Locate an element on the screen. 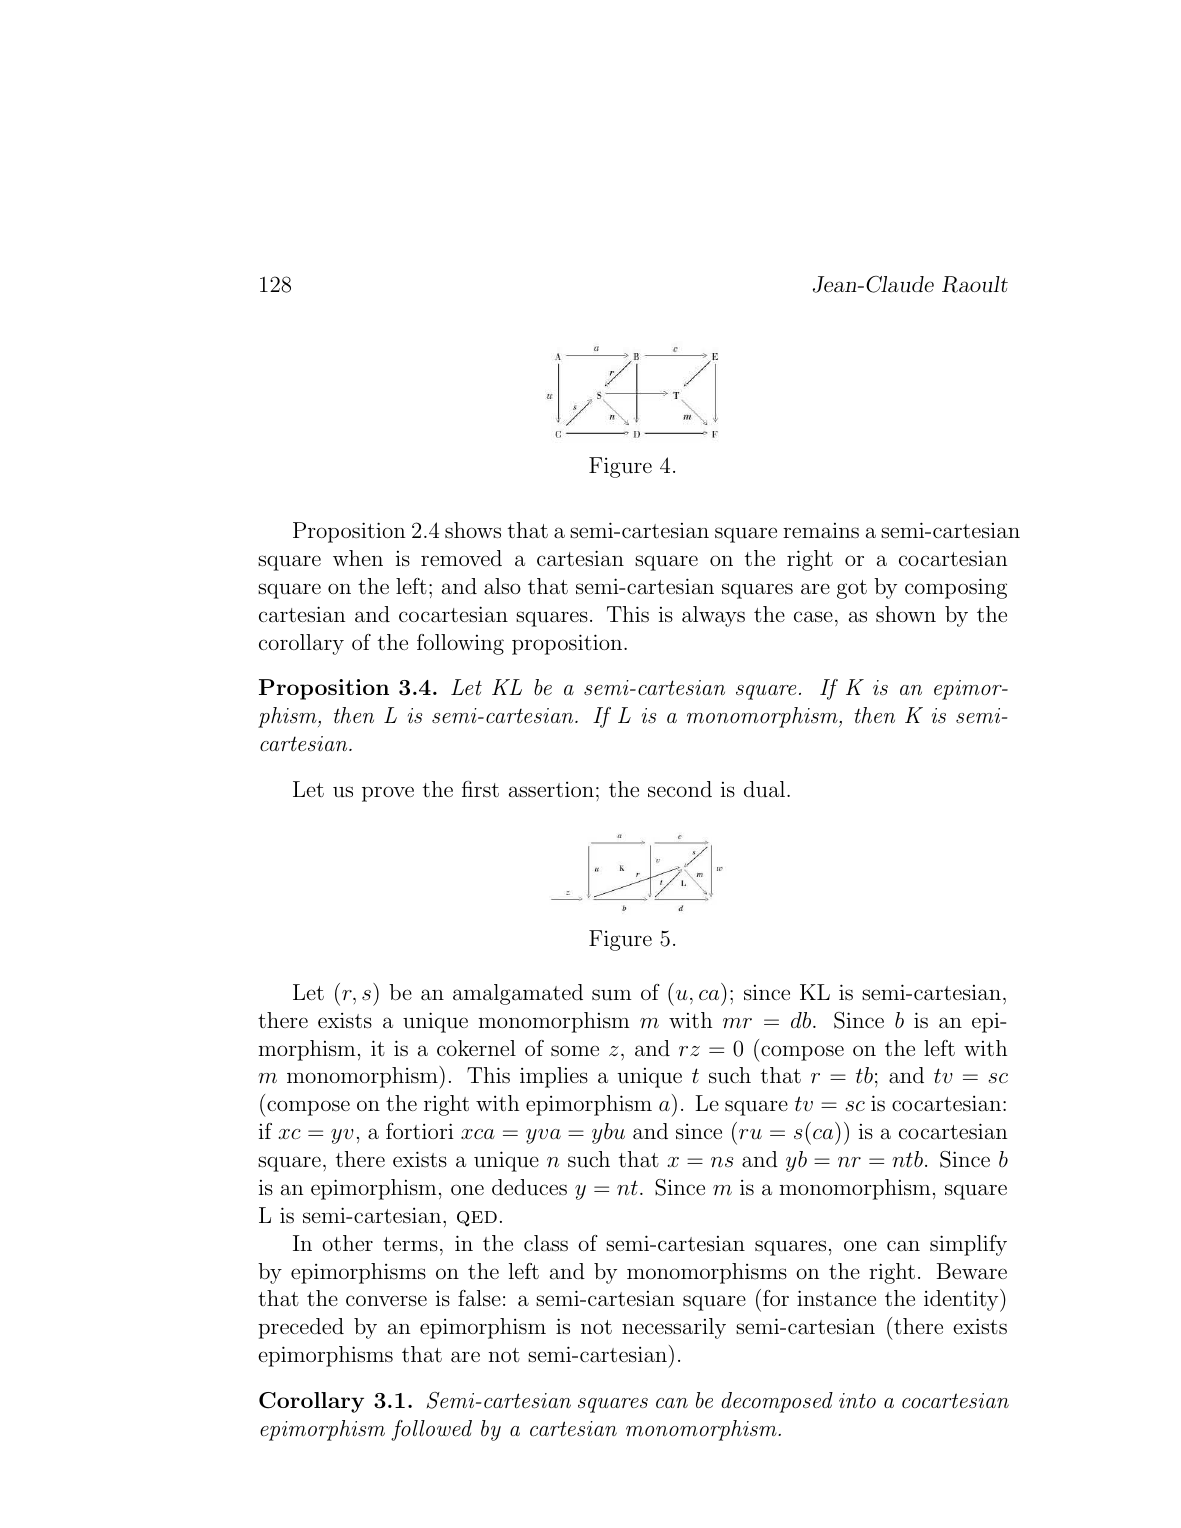  shows is located at coordinates (473, 530).
